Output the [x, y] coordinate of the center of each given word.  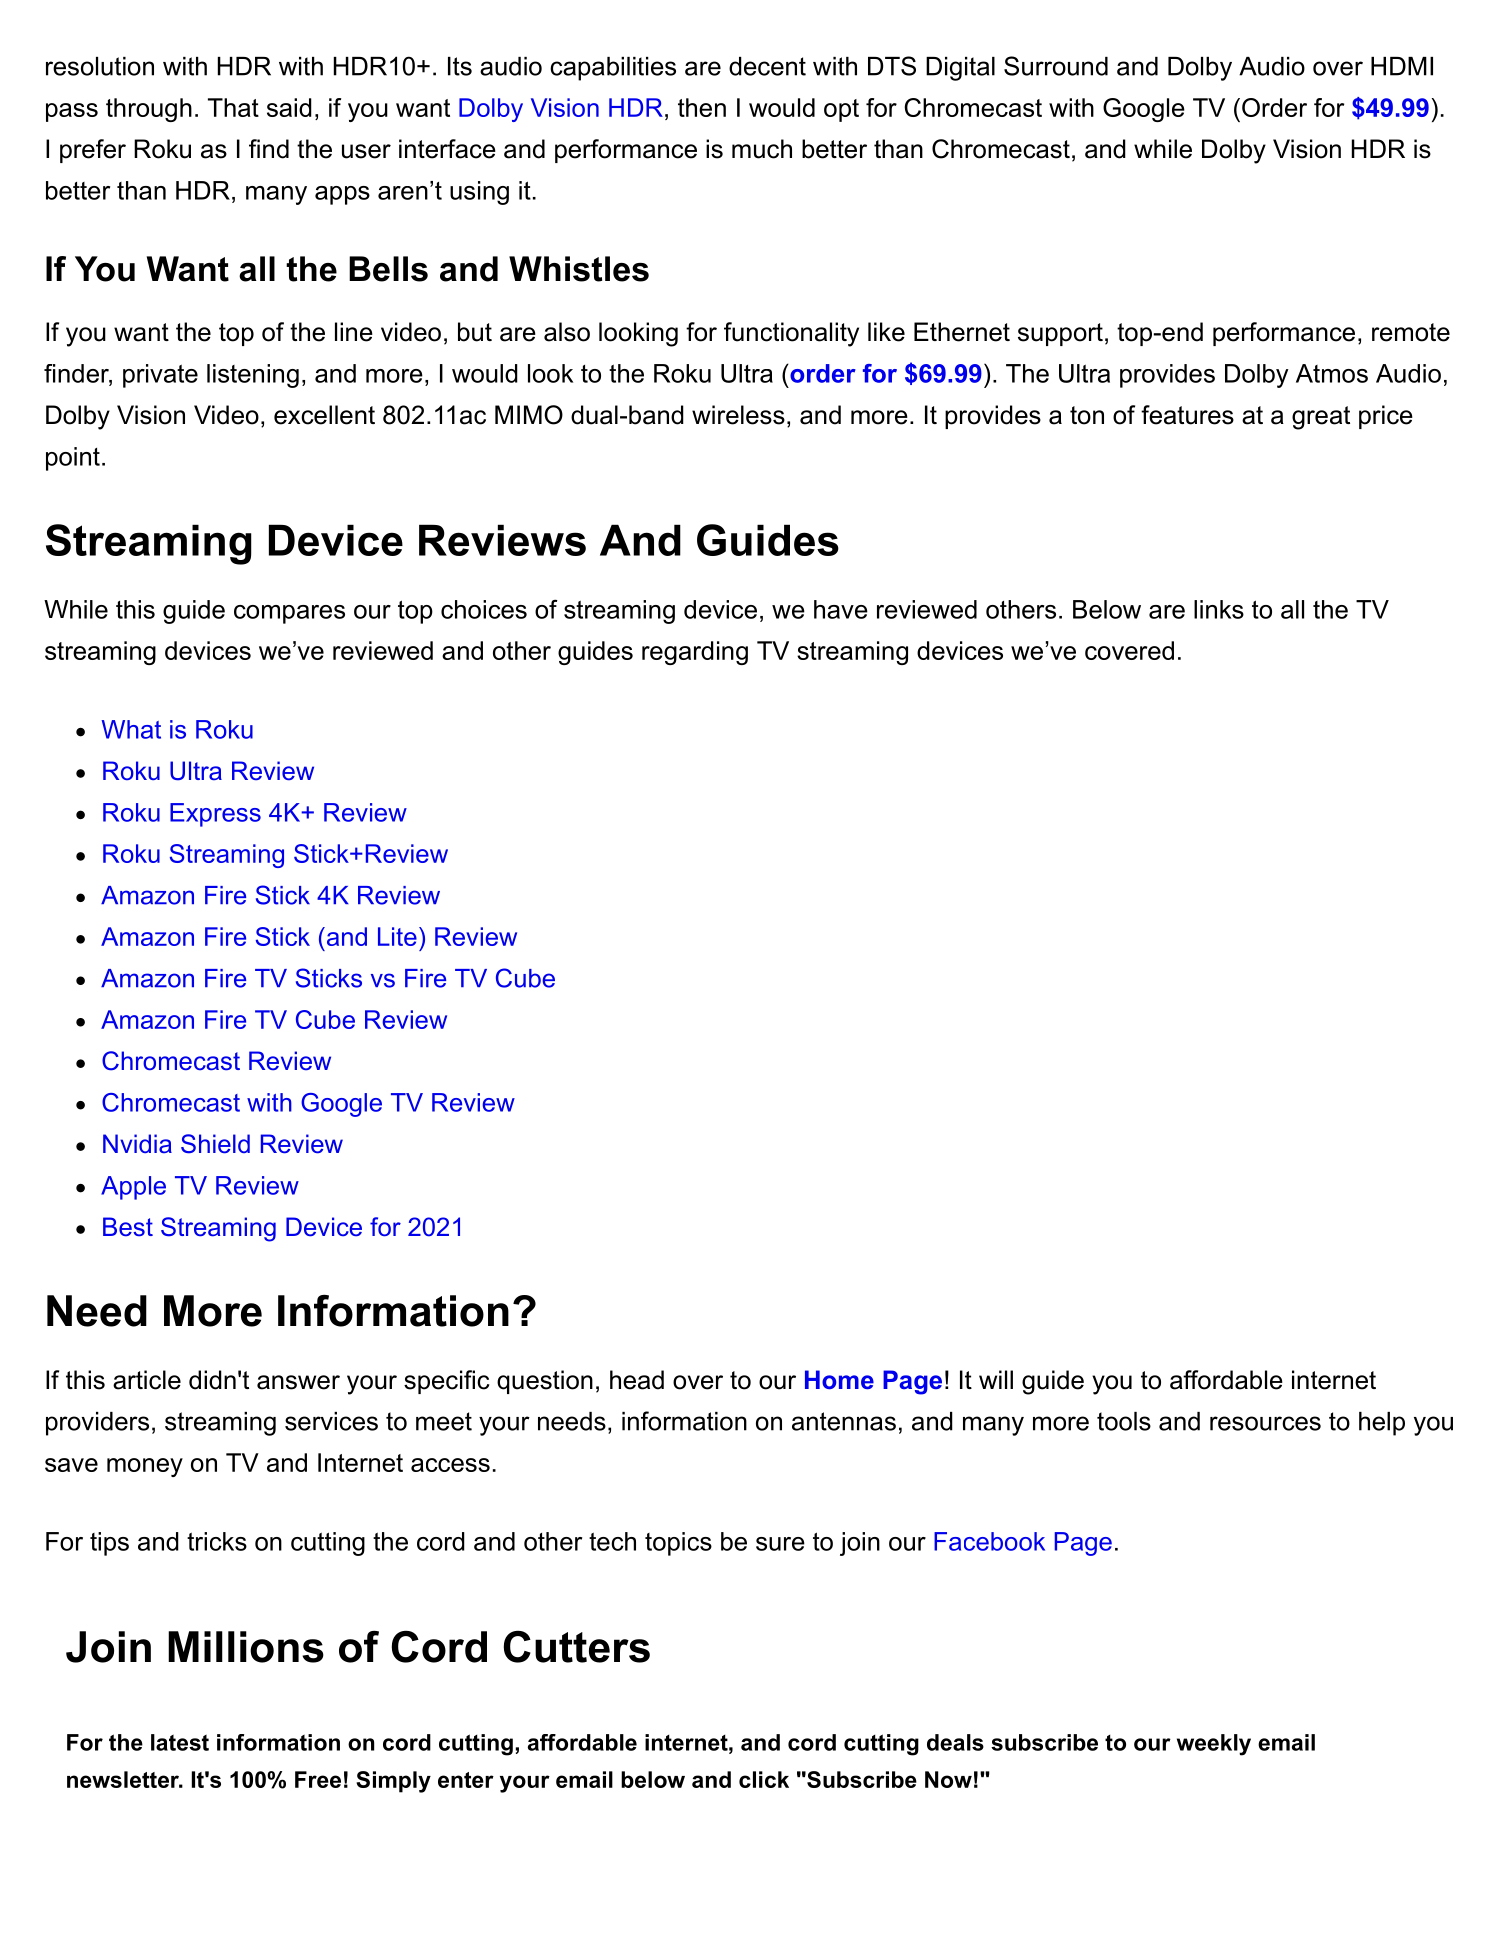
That [233, 107]
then [702, 107]
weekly [1214, 1745]
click [764, 1779]
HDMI [1402, 66]
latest [180, 1742]
